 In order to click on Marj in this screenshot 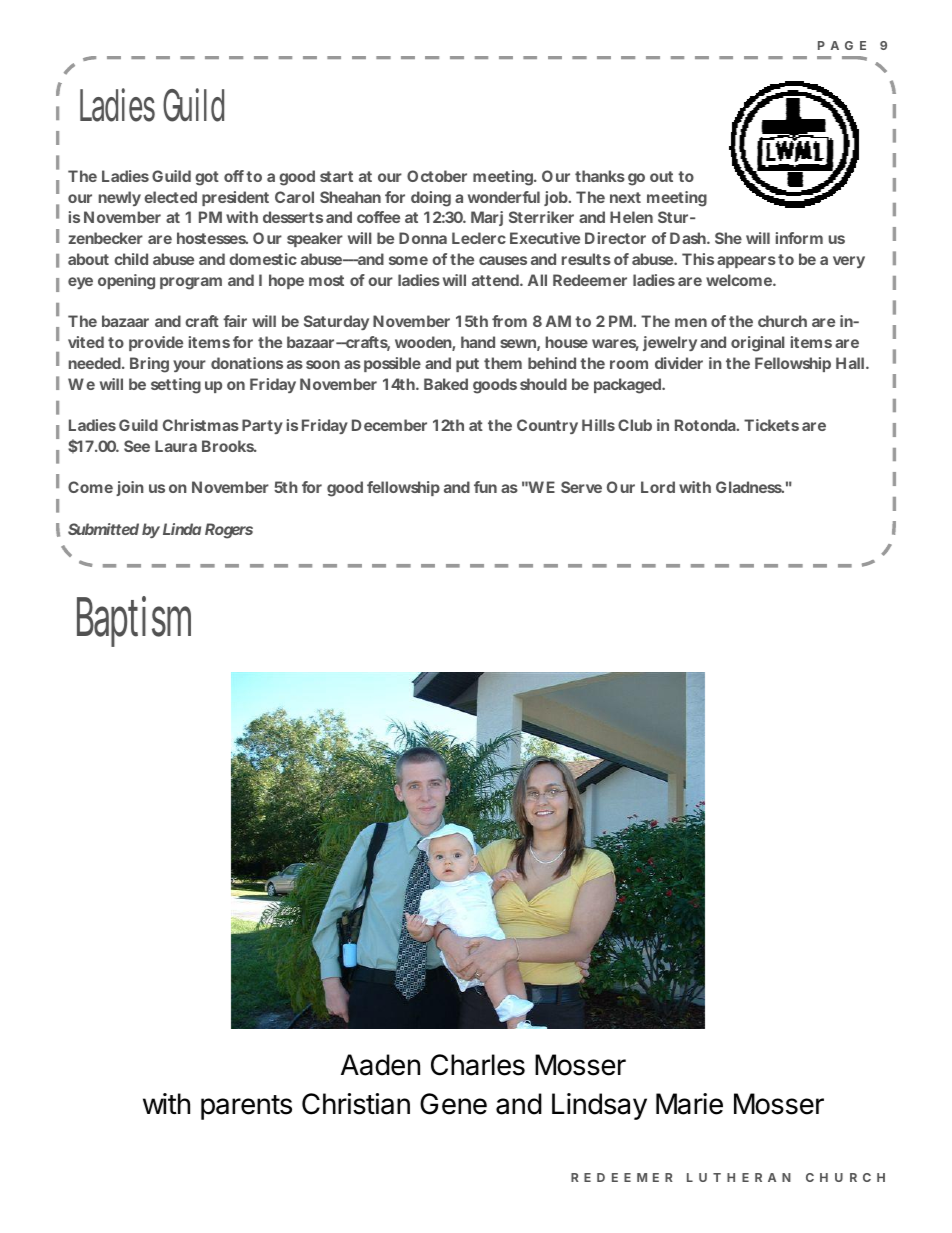, I will do `click(487, 218)`.
